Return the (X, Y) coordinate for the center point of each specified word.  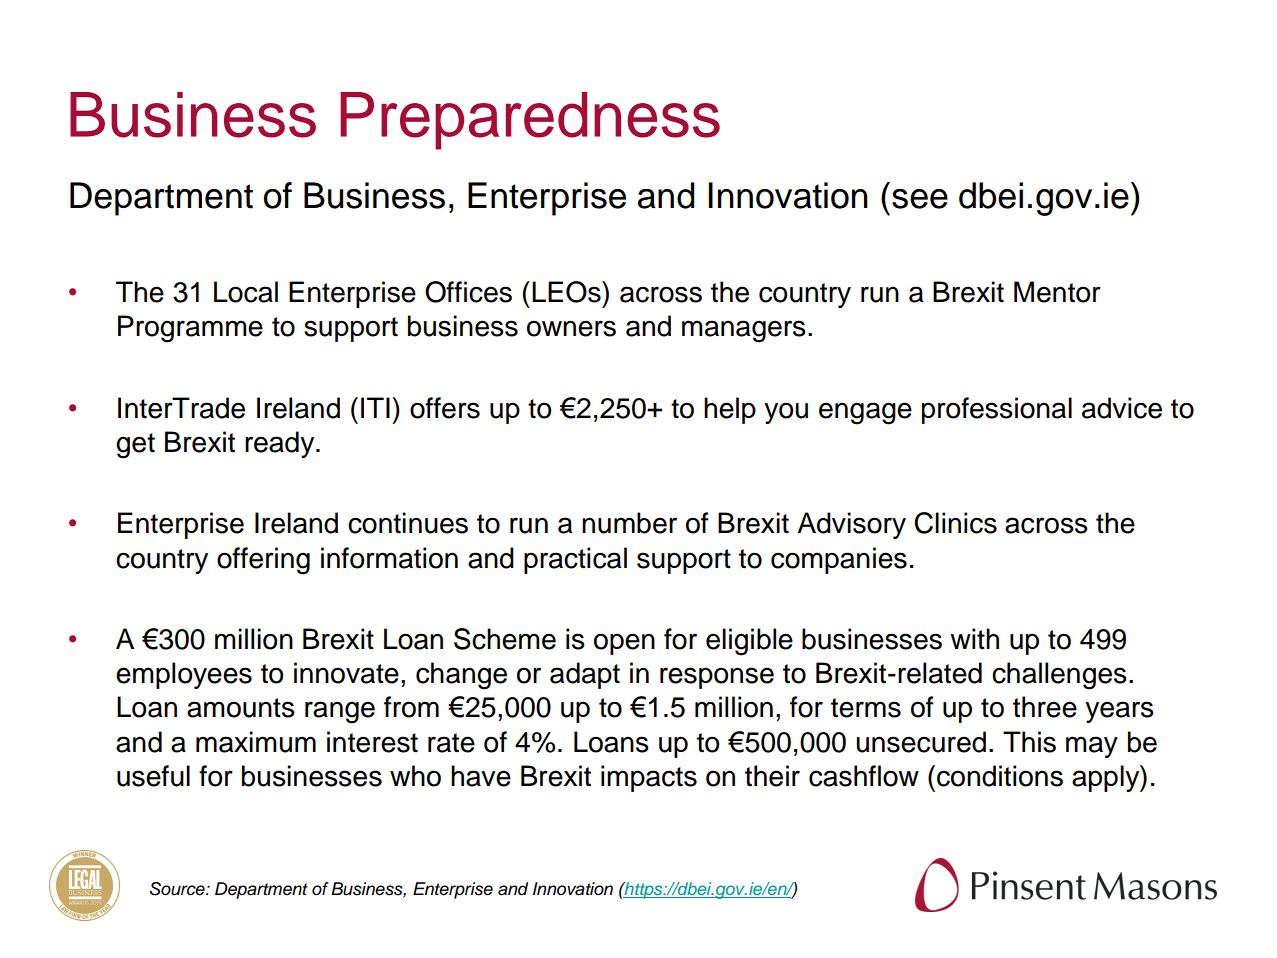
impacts (649, 778)
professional (997, 410)
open (624, 644)
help (730, 410)
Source (178, 889)
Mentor (1057, 292)
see (920, 199)
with (974, 639)
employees (184, 675)
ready (281, 444)
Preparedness (530, 121)
